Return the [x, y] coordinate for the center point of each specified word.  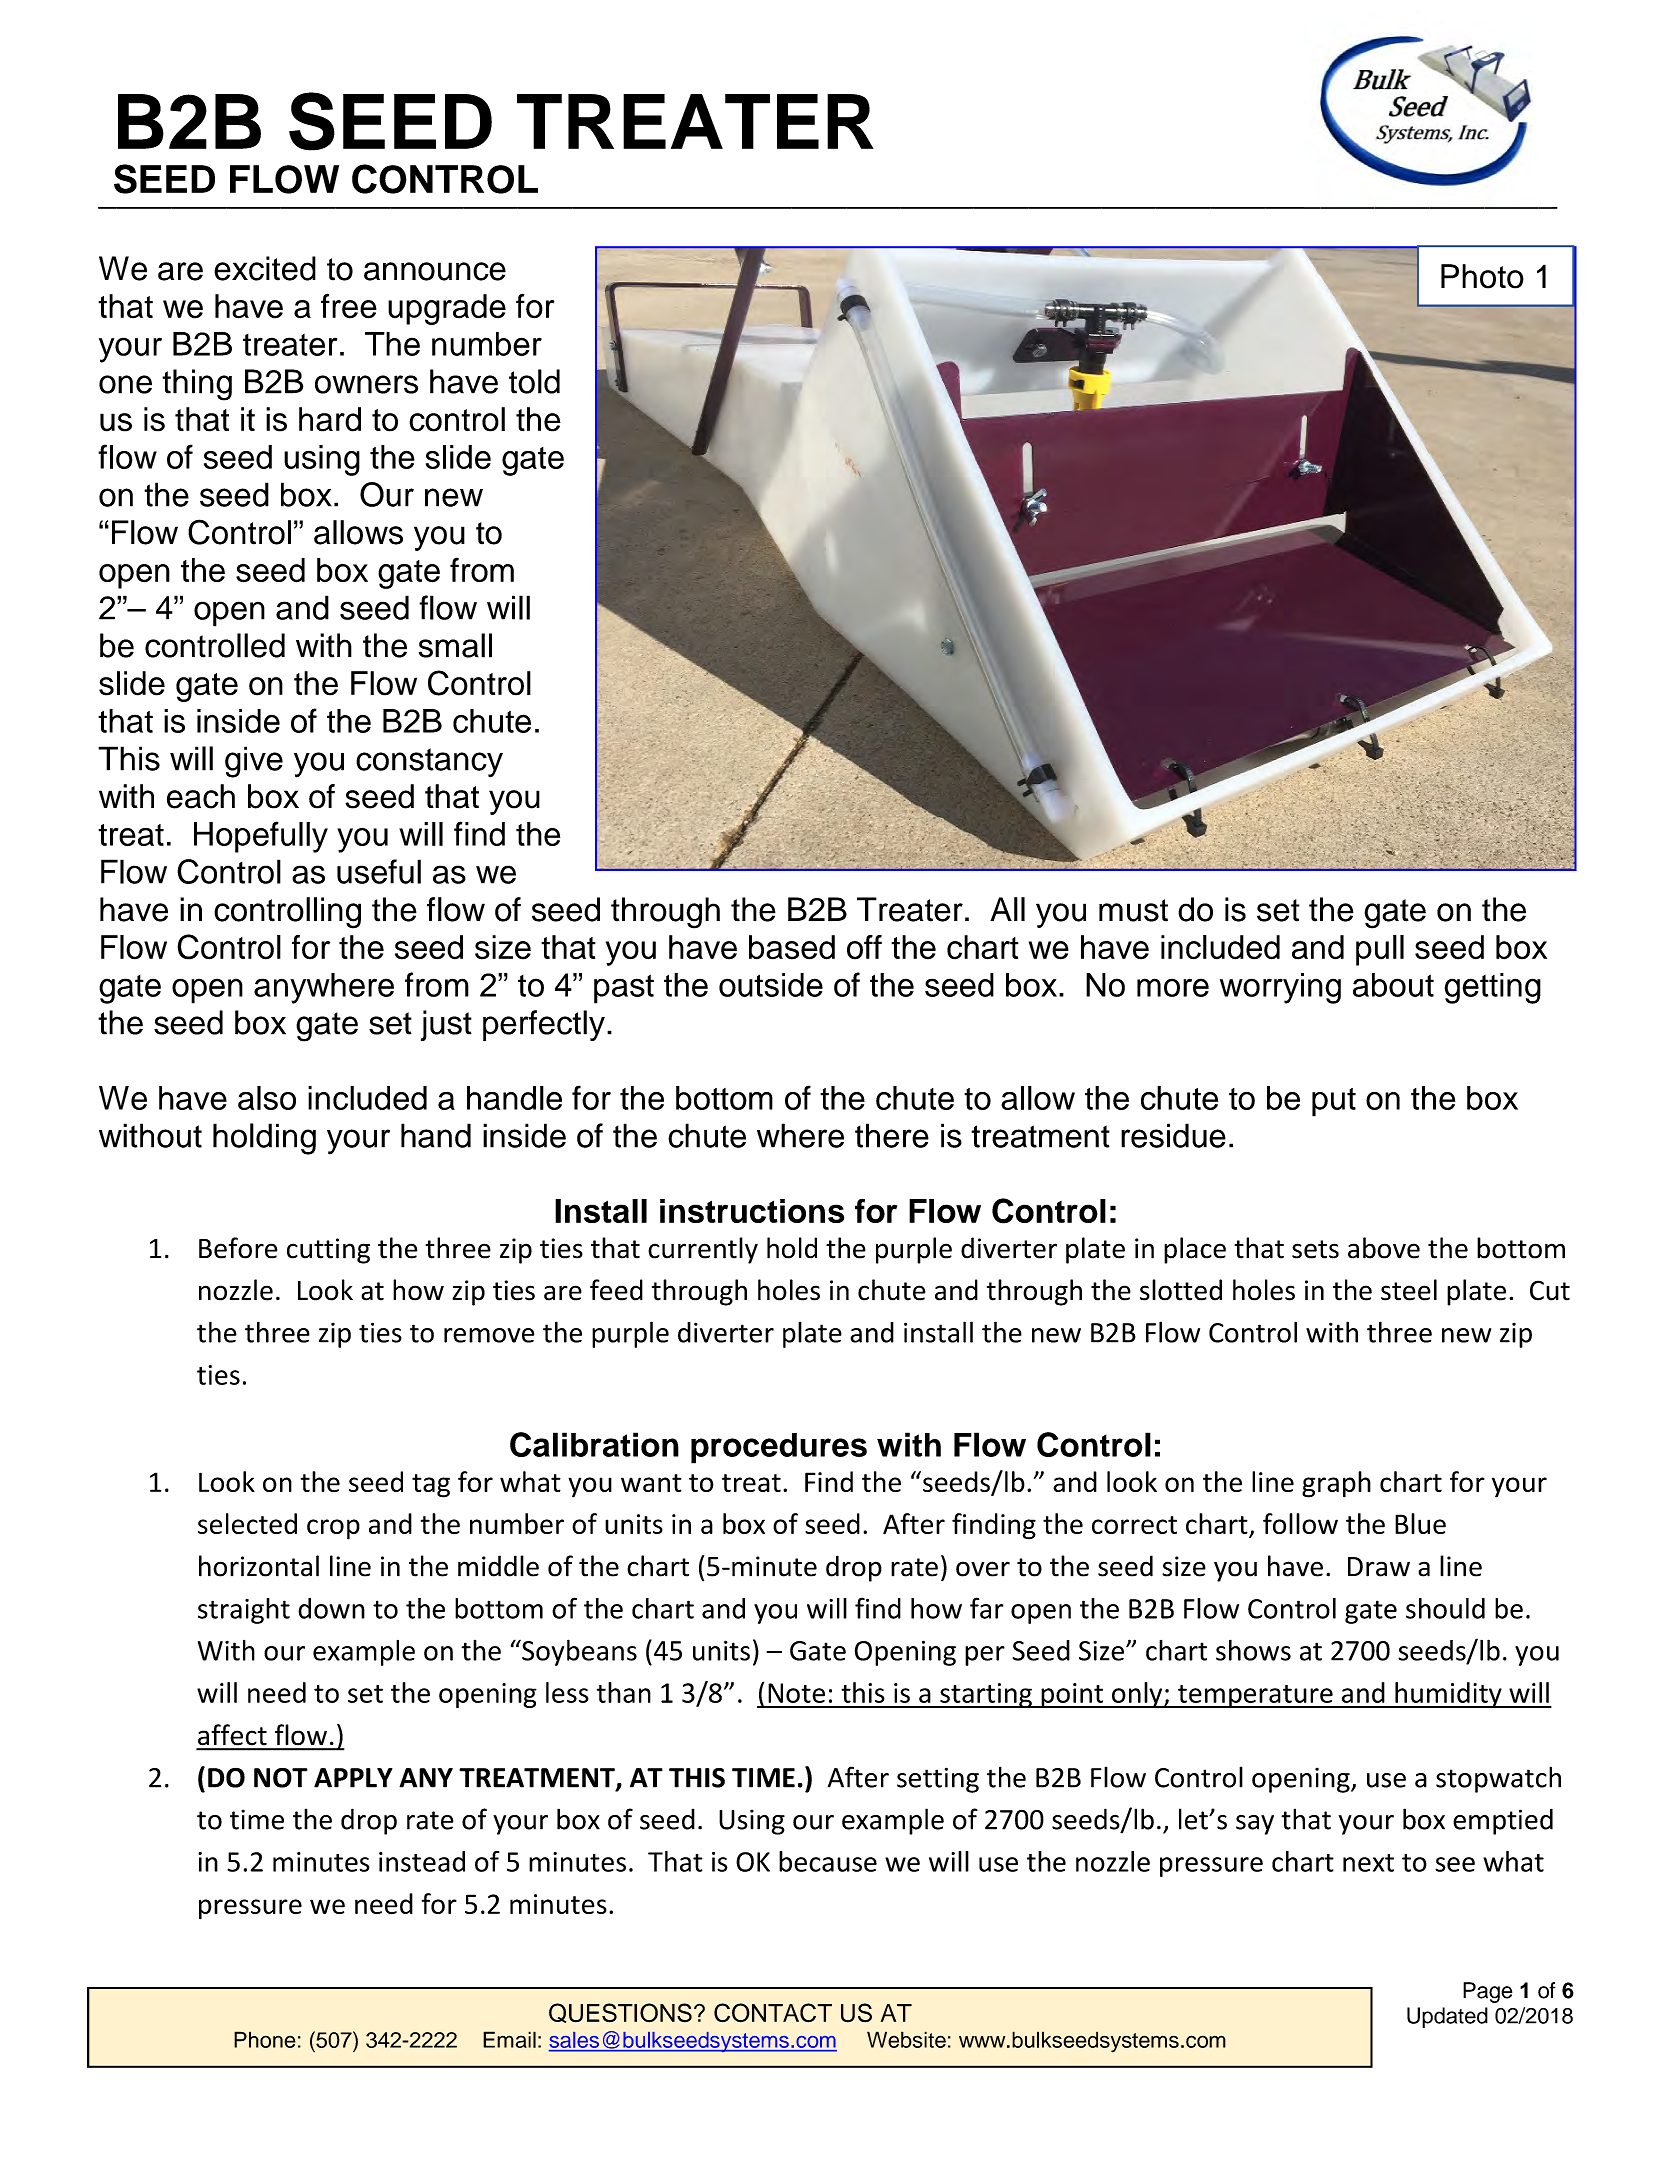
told [534, 381]
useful [379, 871]
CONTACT [773, 2013]
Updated [1447, 2017]
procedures [779, 1448]
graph [1336, 1484]
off [864, 947]
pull [1380, 950]
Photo [1482, 276]
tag [431, 1486]
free [349, 306]
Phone [265, 2039]
